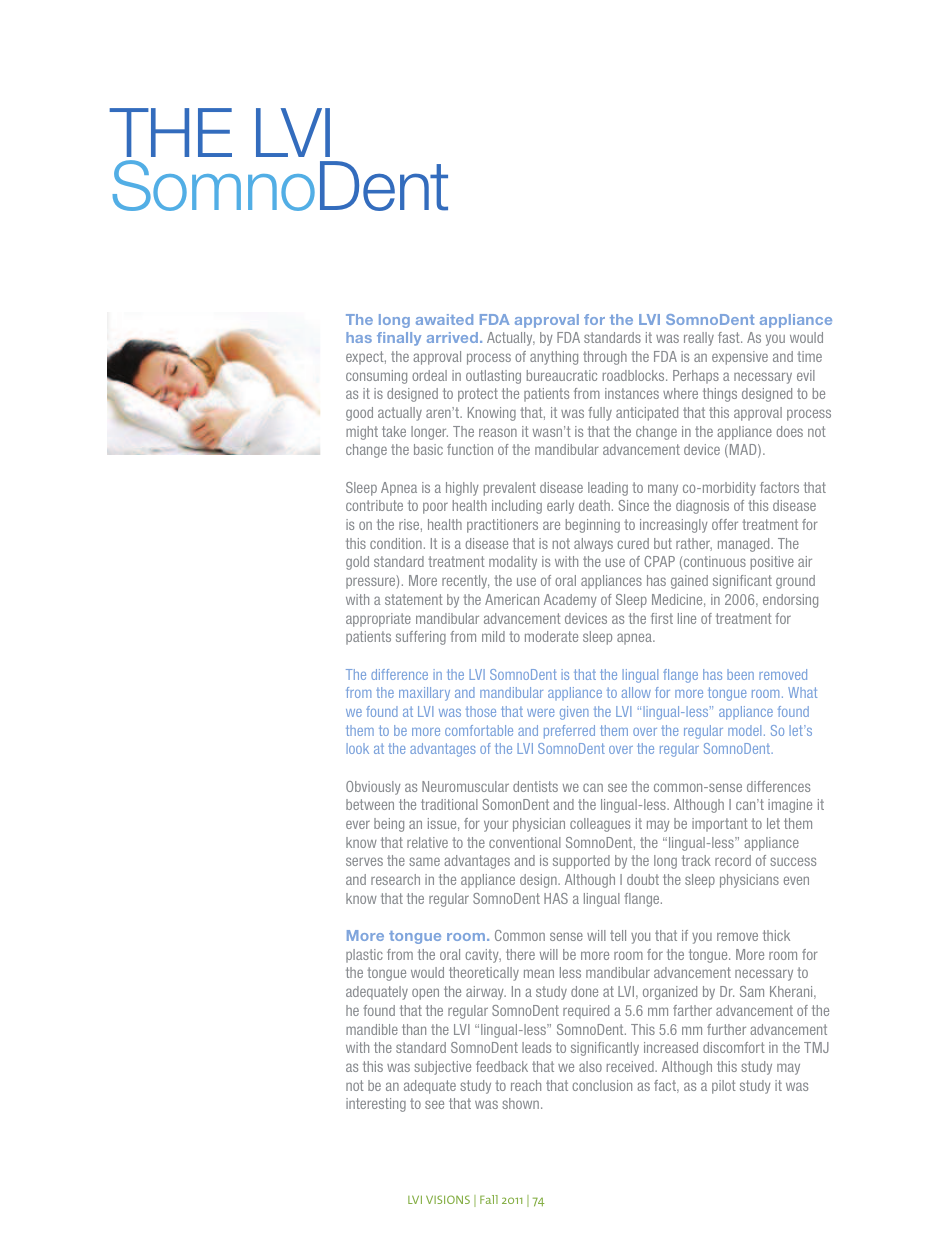 Image resolution: width=952 pixels, height=1233 pixels. What do you see at coordinates (740, 358) in the screenshot?
I see `expensive` at bounding box center [740, 358].
